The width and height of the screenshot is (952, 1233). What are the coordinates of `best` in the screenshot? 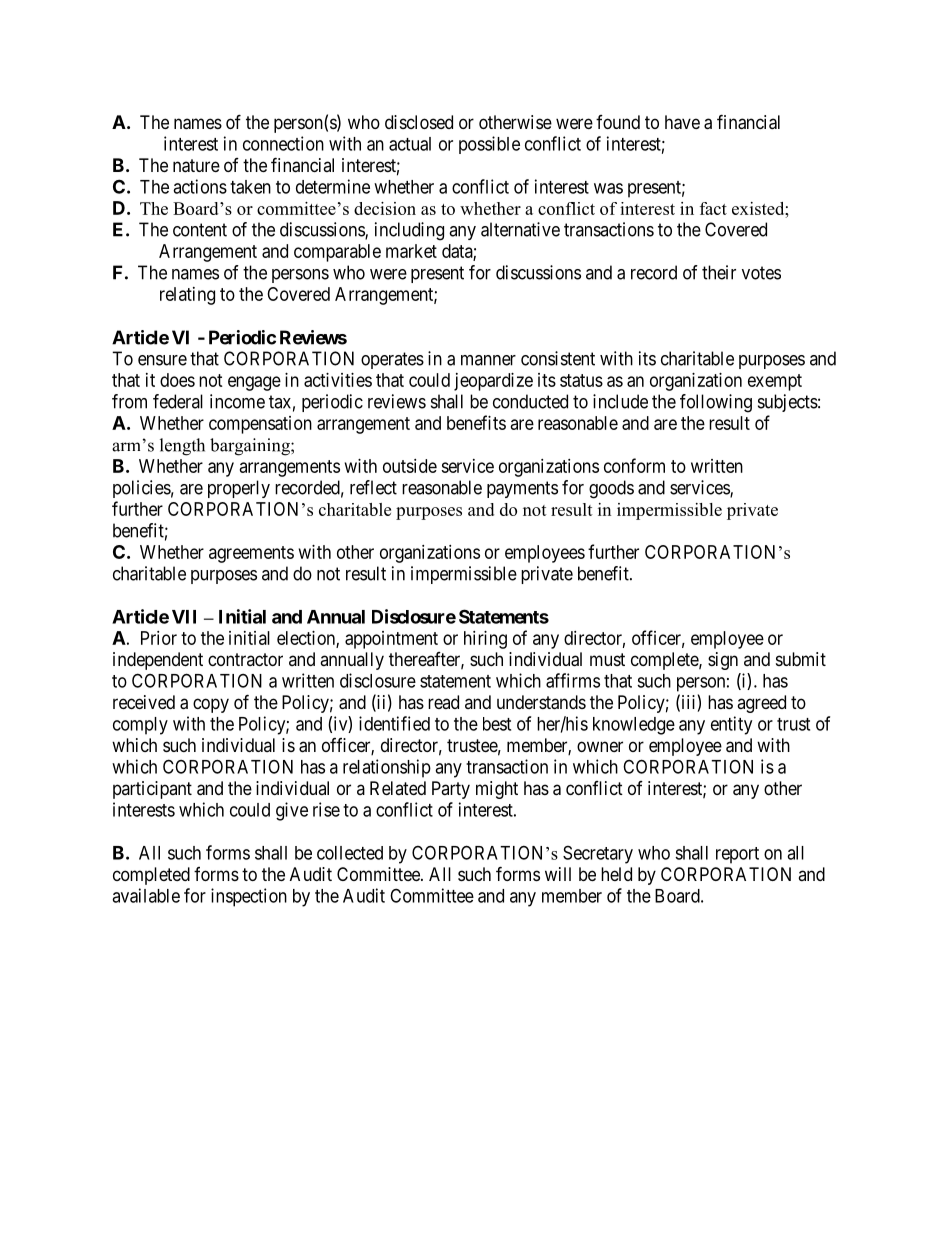 It's located at (497, 724).
